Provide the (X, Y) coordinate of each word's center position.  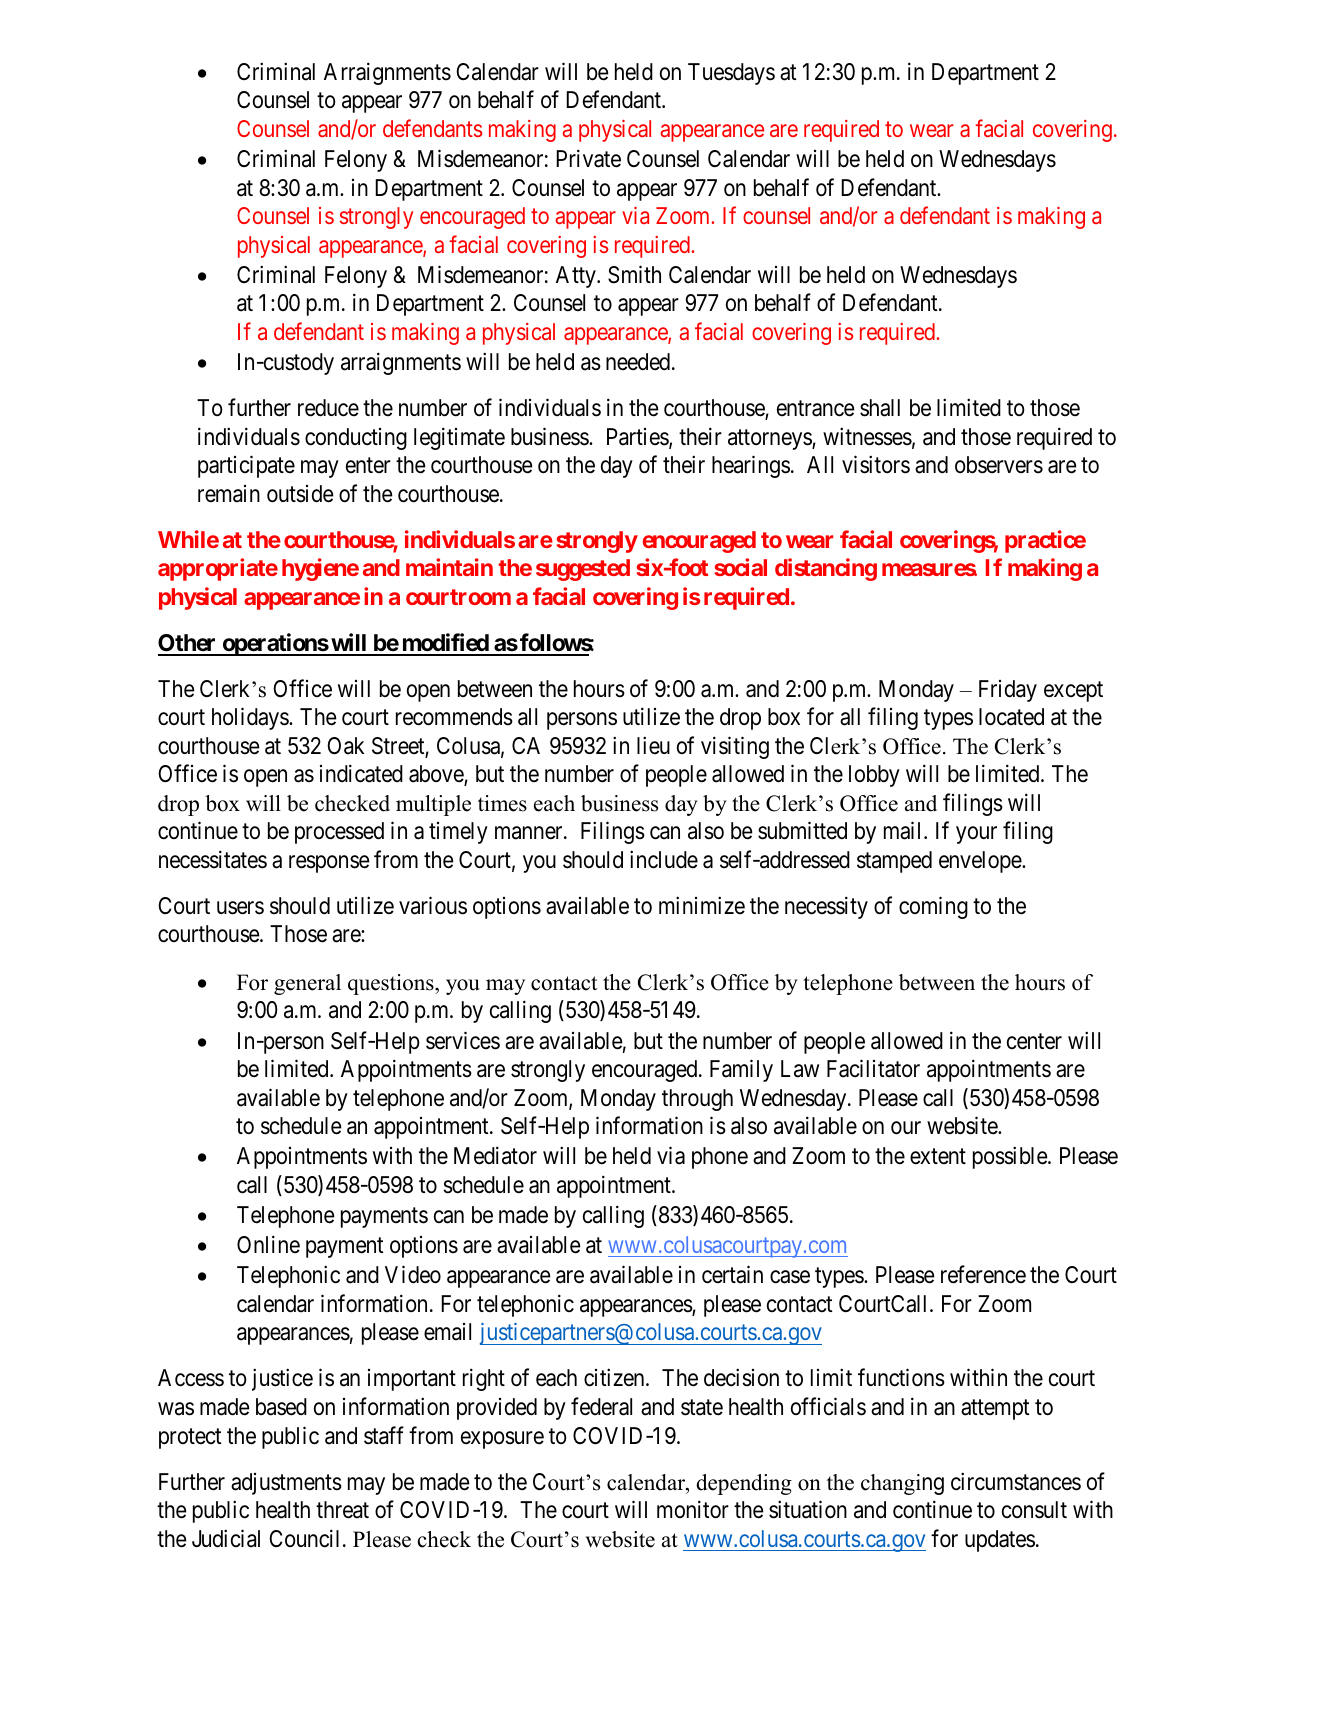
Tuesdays (731, 74)
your (976, 835)
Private (588, 158)
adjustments (286, 1484)
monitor (693, 1509)
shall (880, 408)
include (664, 859)
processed (339, 833)
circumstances (1016, 1481)
